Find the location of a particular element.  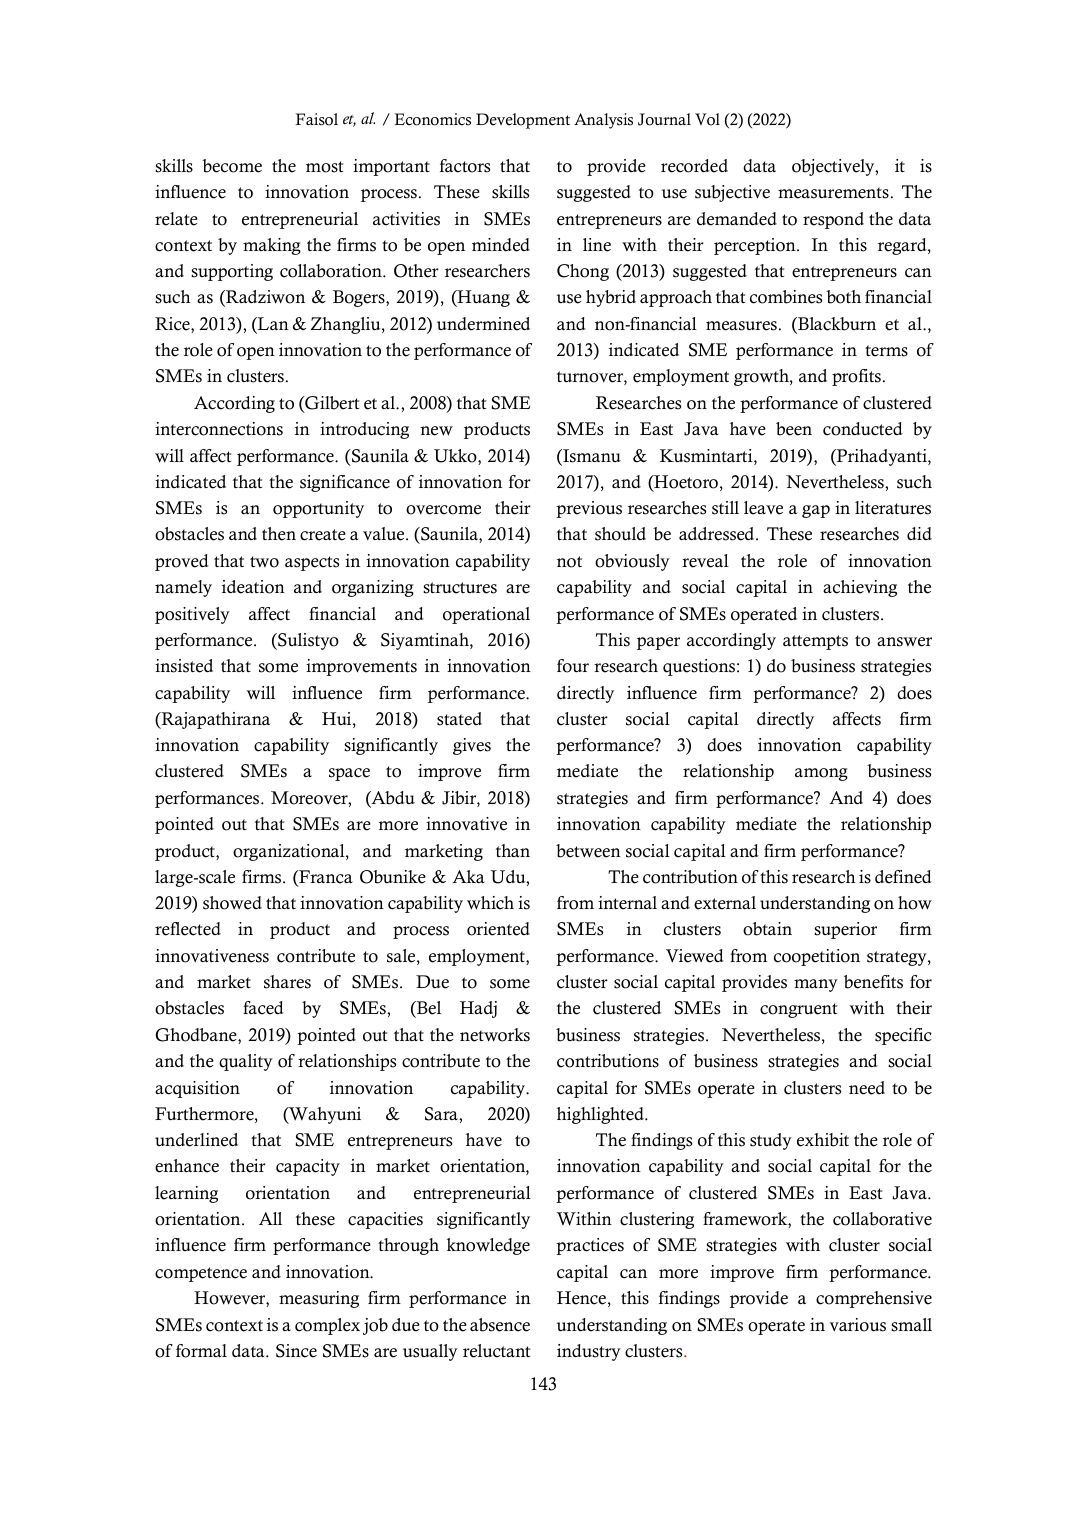

networks is located at coordinates (495, 1035).
